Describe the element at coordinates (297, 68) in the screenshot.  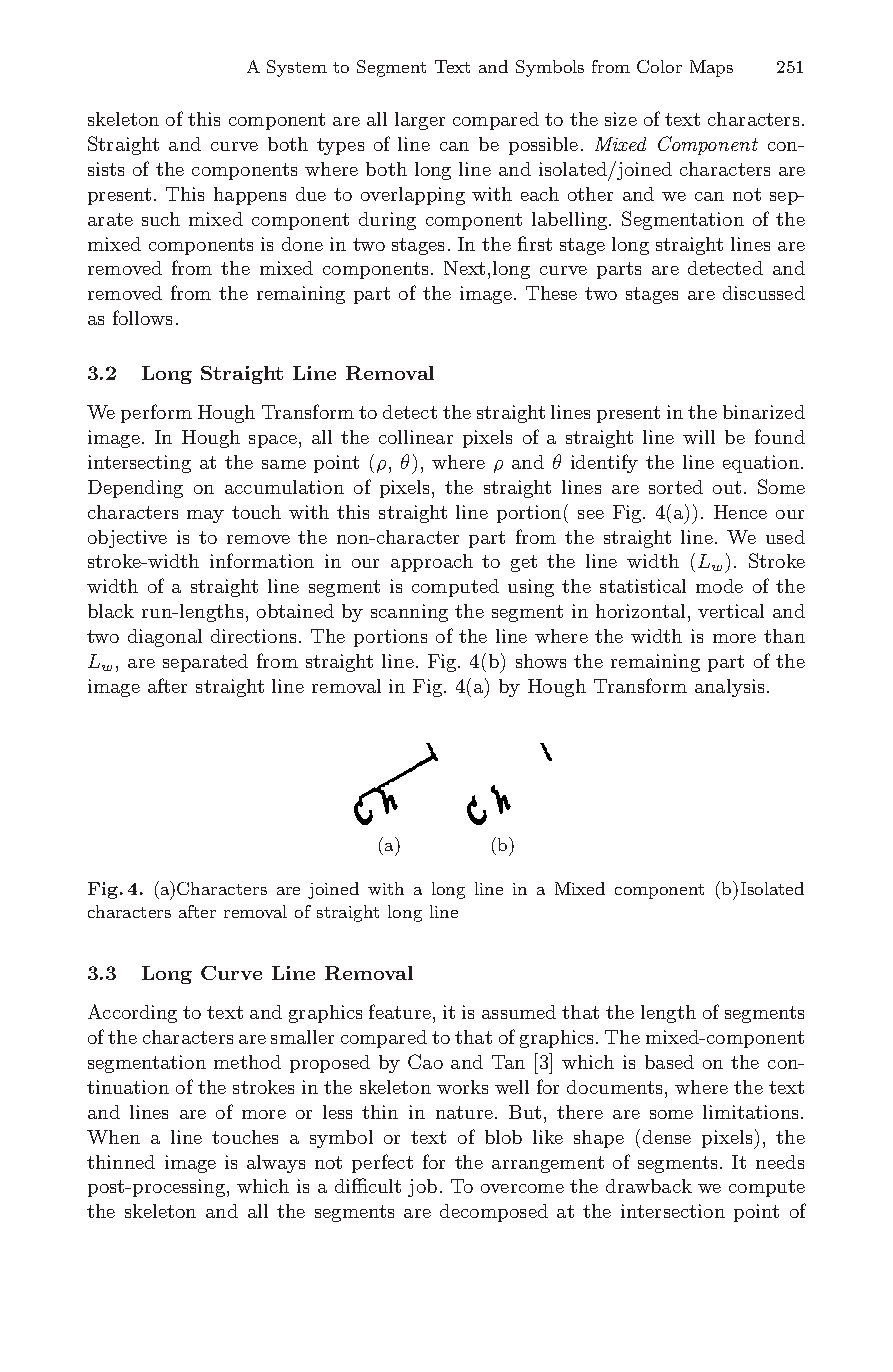
I see `System` at that location.
